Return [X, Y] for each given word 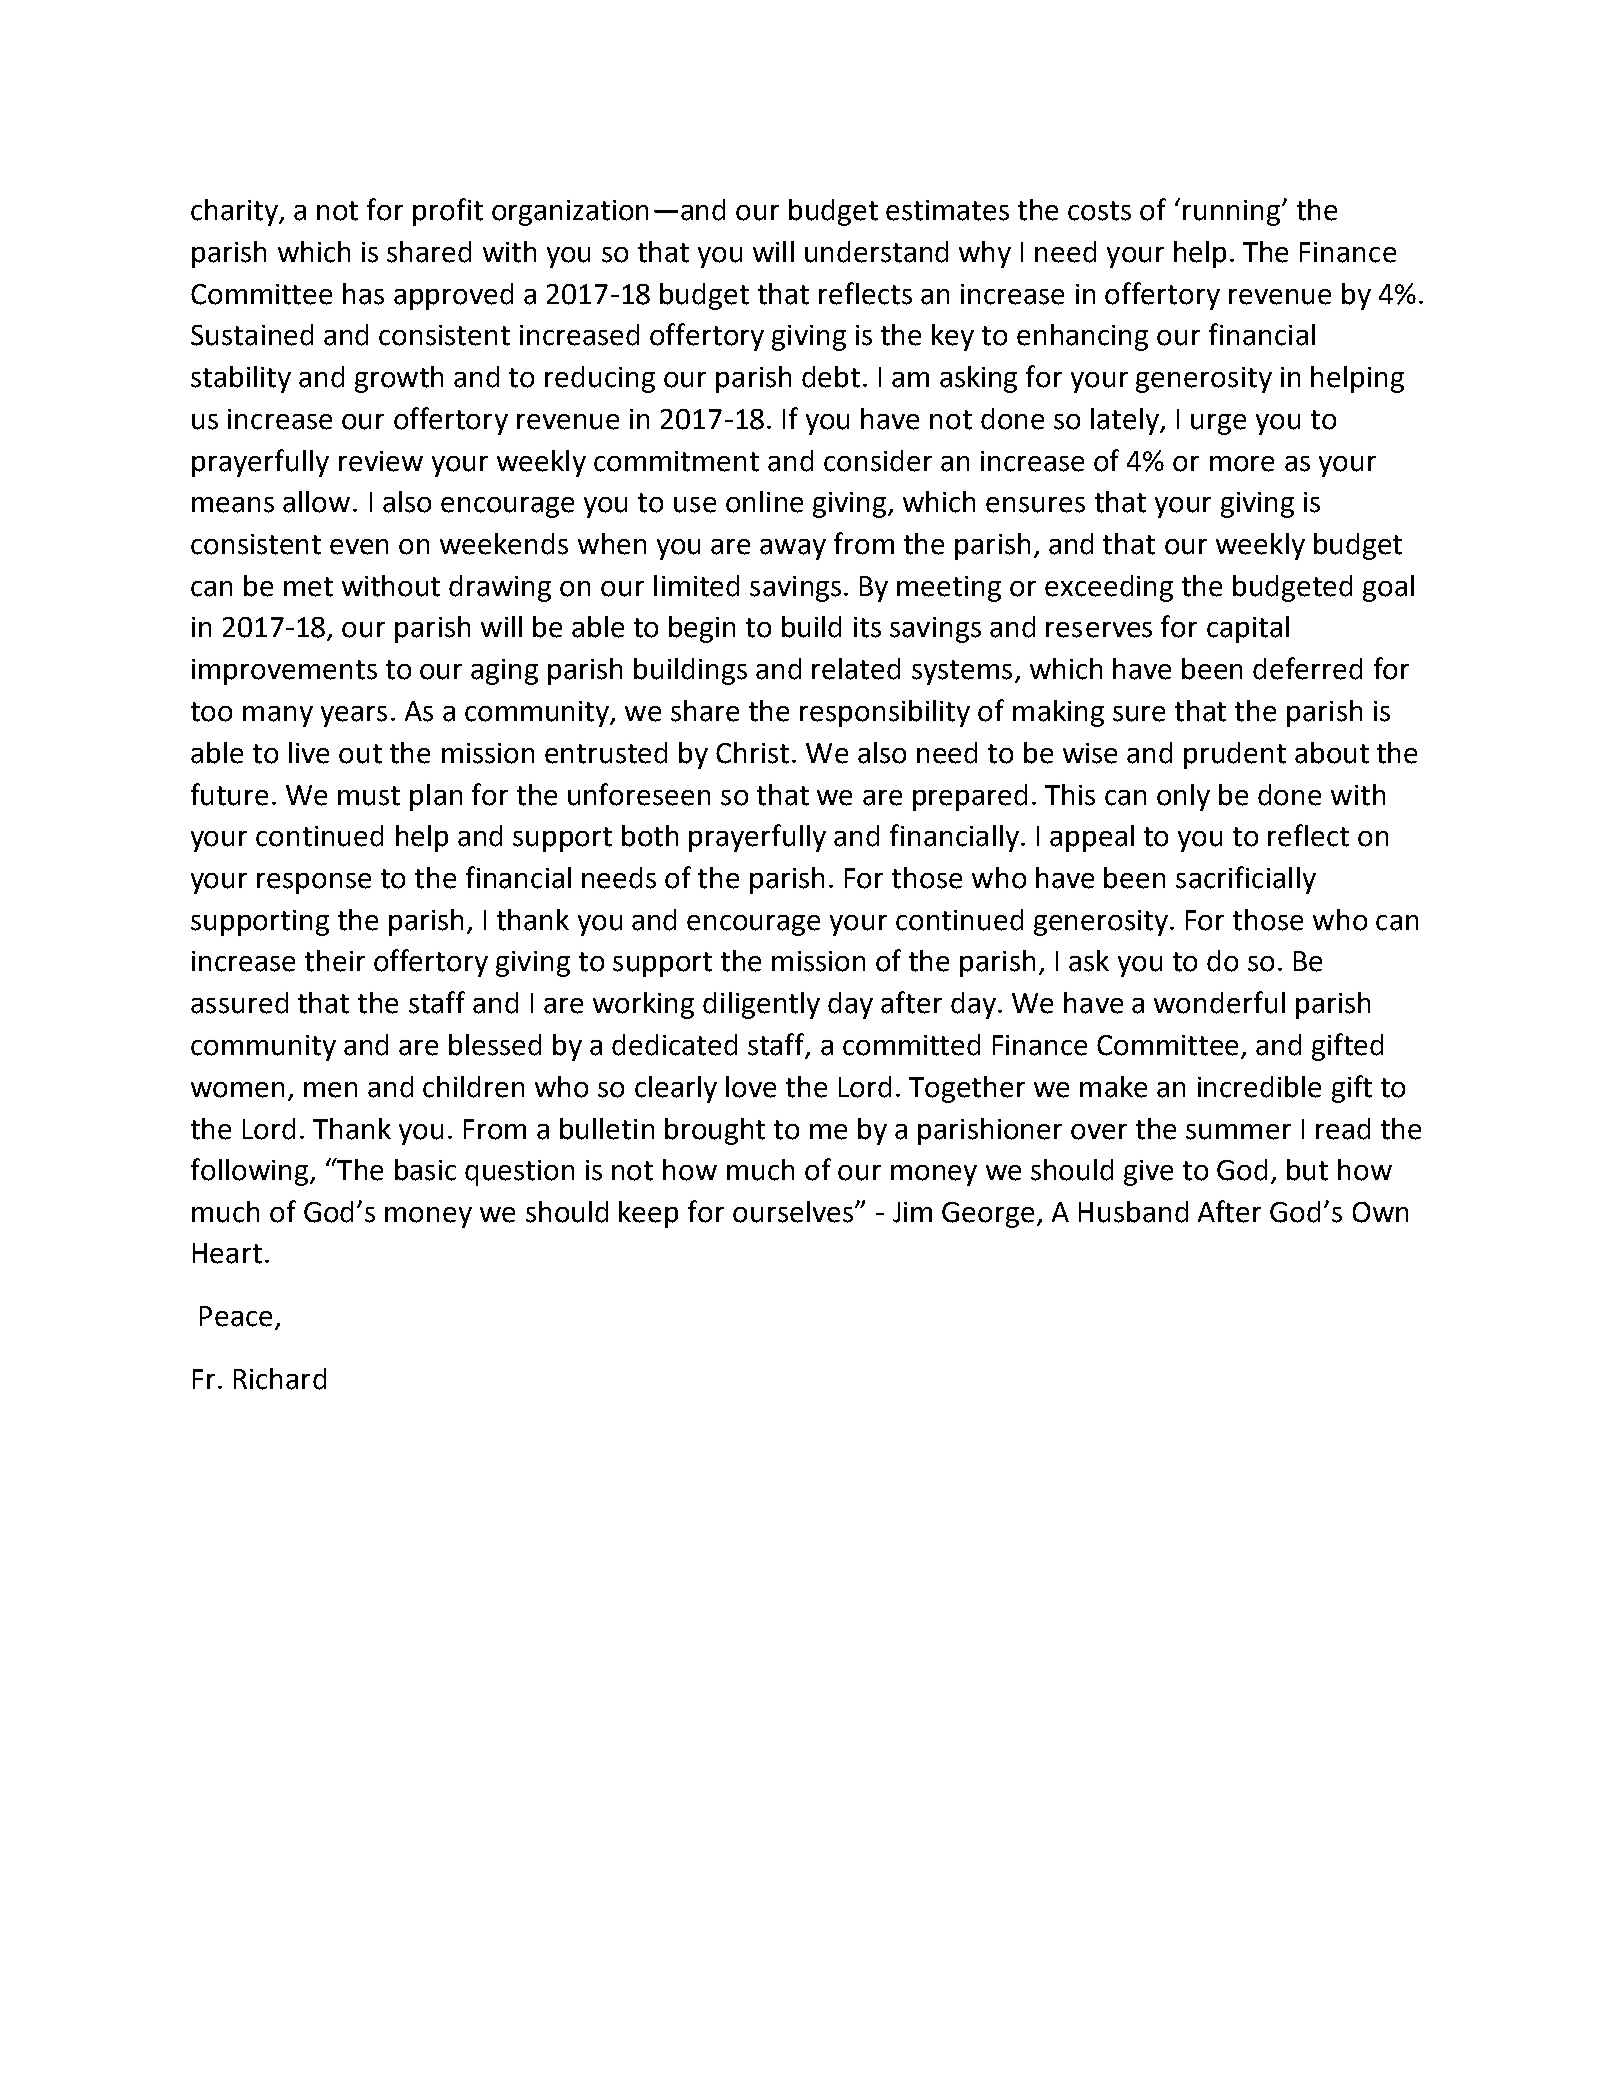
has [363, 294]
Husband [1133, 1212]
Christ [752, 753]
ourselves [793, 1212]
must [369, 796]
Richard [280, 1379]
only [1183, 797]
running [1233, 213]
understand [876, 252]
